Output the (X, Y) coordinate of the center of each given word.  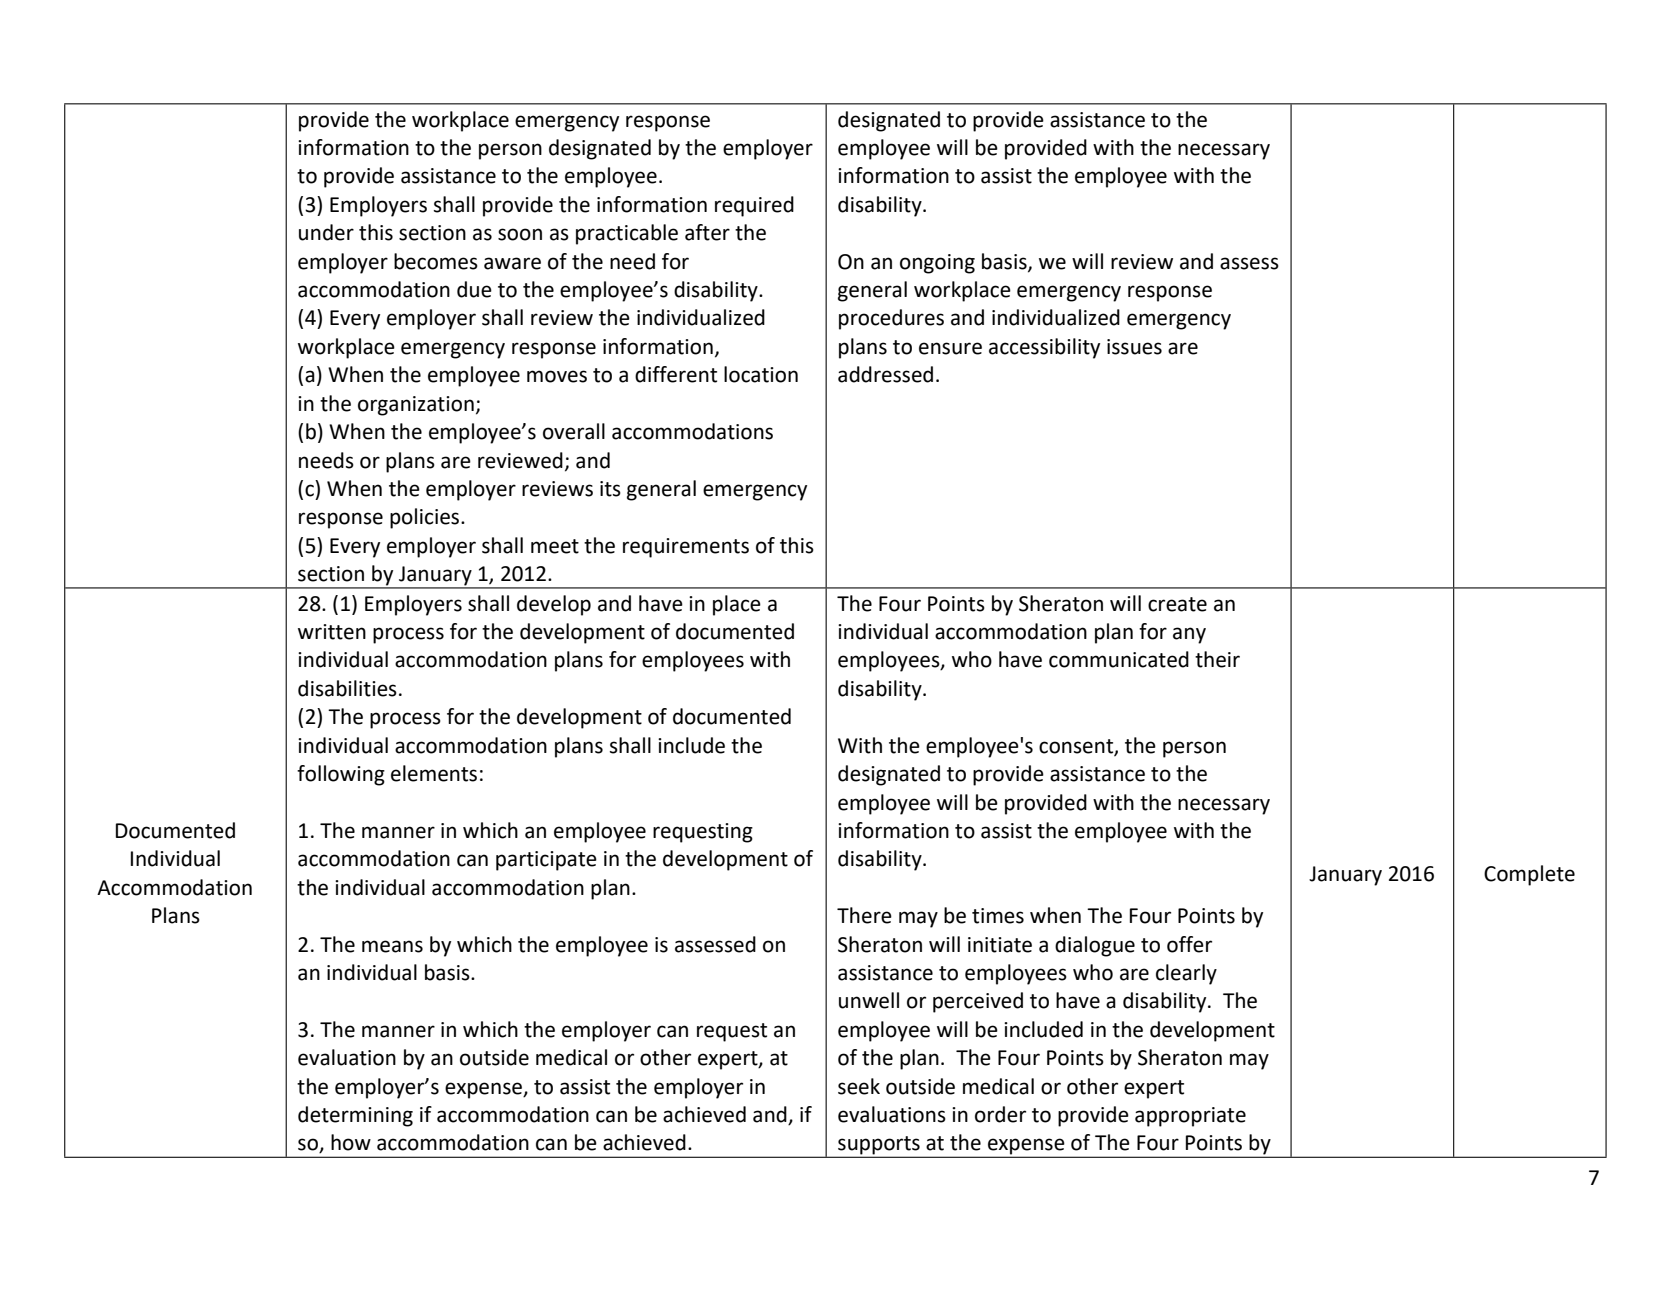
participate (546, 861)
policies (426, 518)
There (864, 915)
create (1177, 604)
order (1000, 1114)
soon (520, 234)
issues (1134, 347)
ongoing (937, 264)
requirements (686, 548)
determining (355, 1116)
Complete (1529, 875)
